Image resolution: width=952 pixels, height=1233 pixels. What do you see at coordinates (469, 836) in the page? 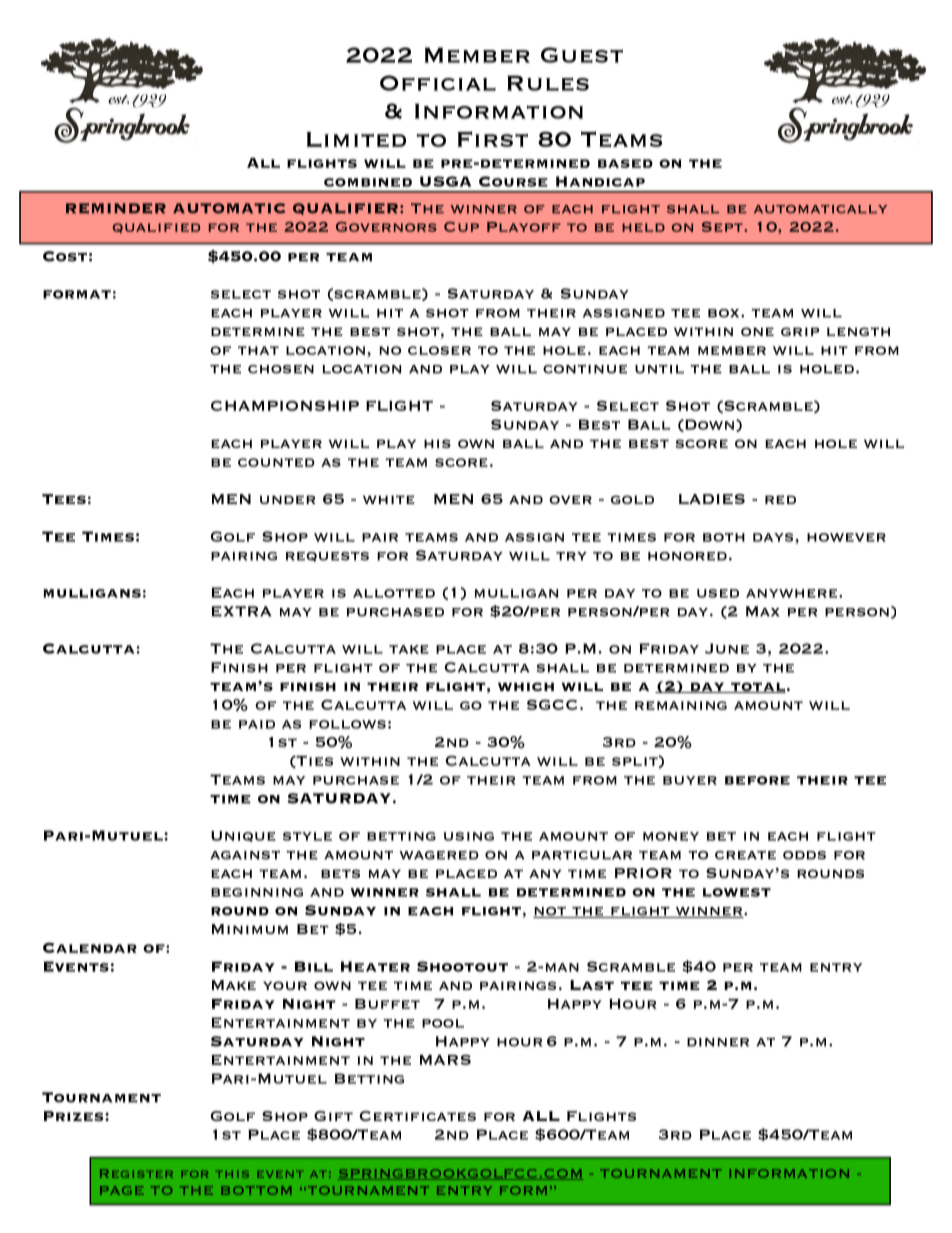
I see `using` at bounding box center [469, 836].
